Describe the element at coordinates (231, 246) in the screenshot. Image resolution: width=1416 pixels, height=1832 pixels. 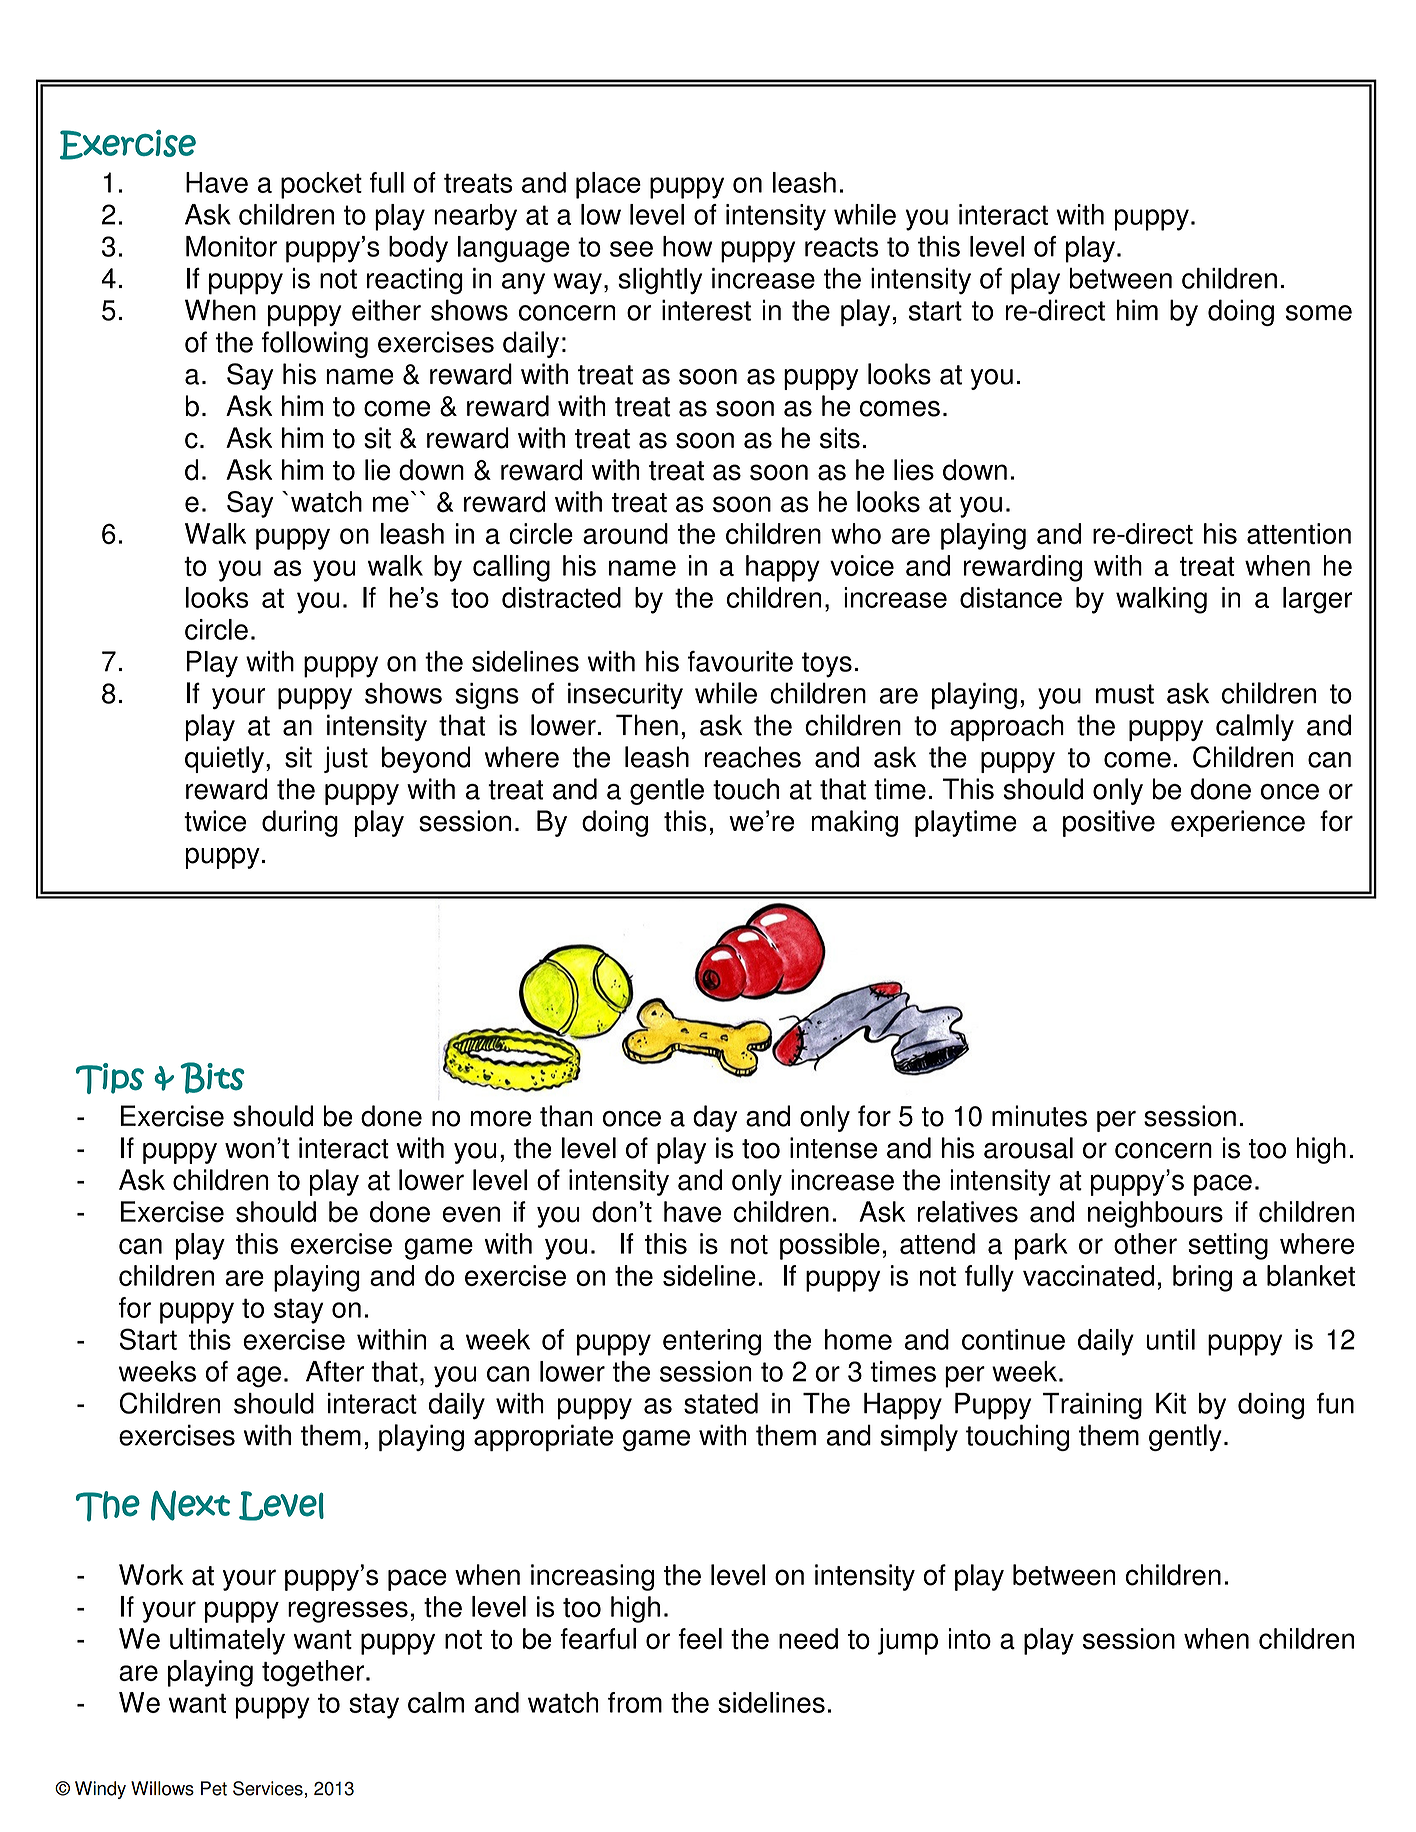
I see `Monitor` at that location.
